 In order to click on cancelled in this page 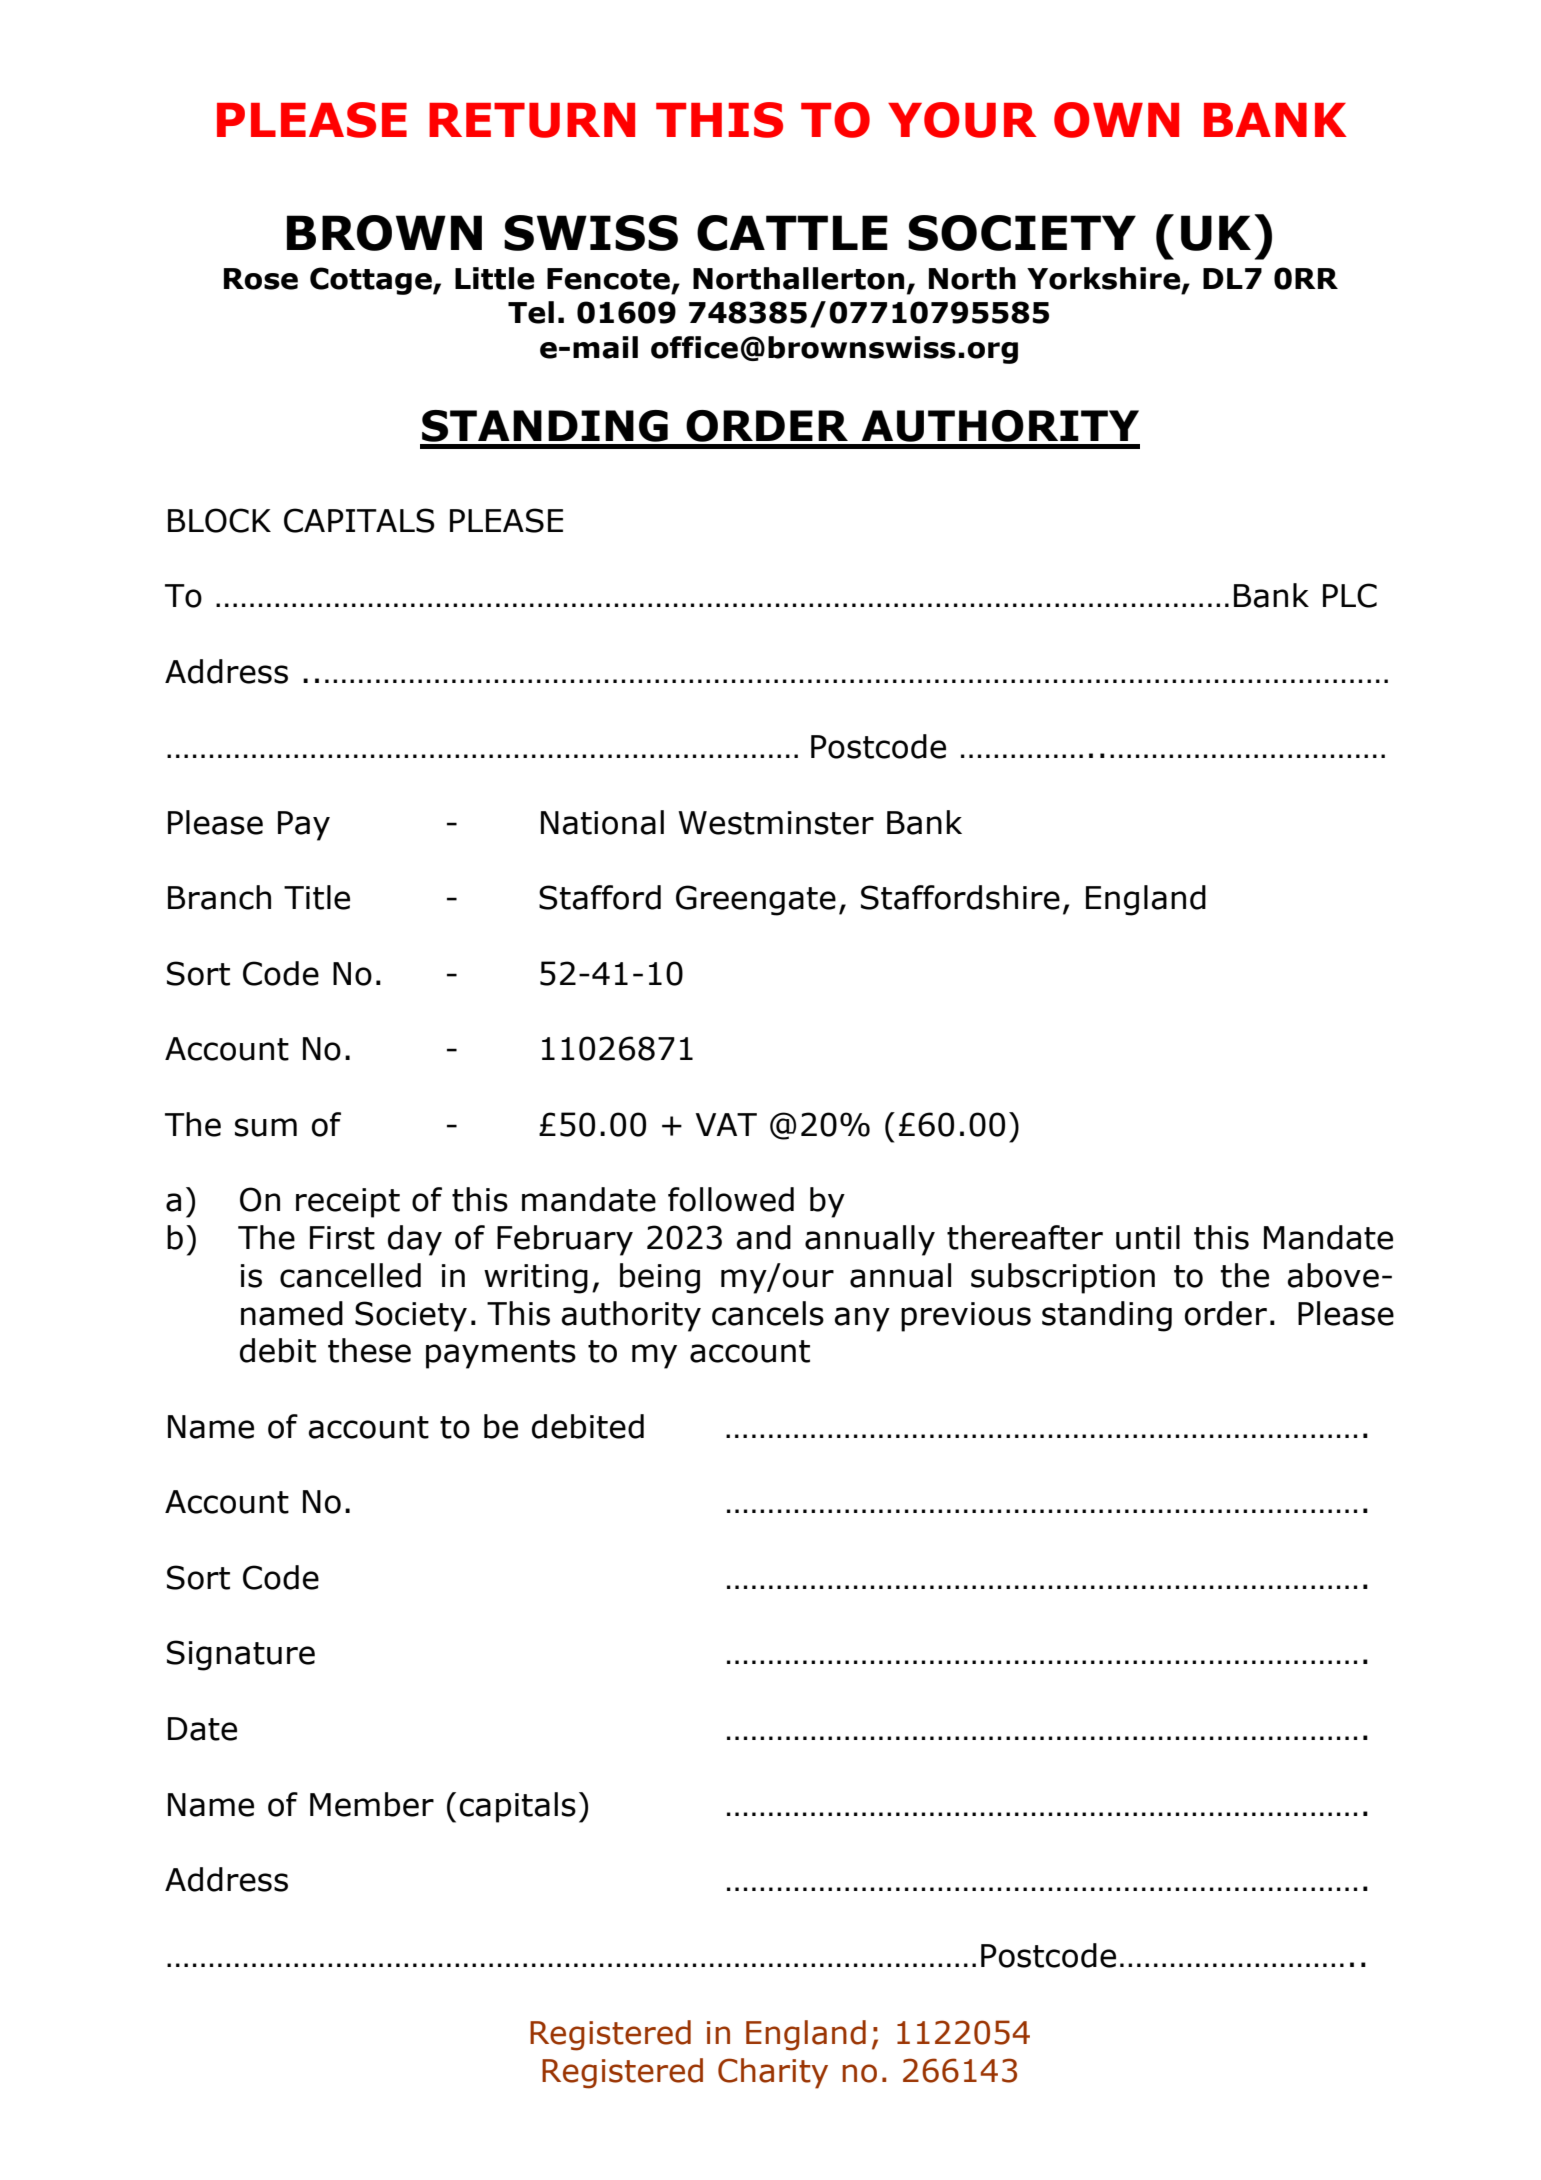, I will do `click(350, 1275)`.
